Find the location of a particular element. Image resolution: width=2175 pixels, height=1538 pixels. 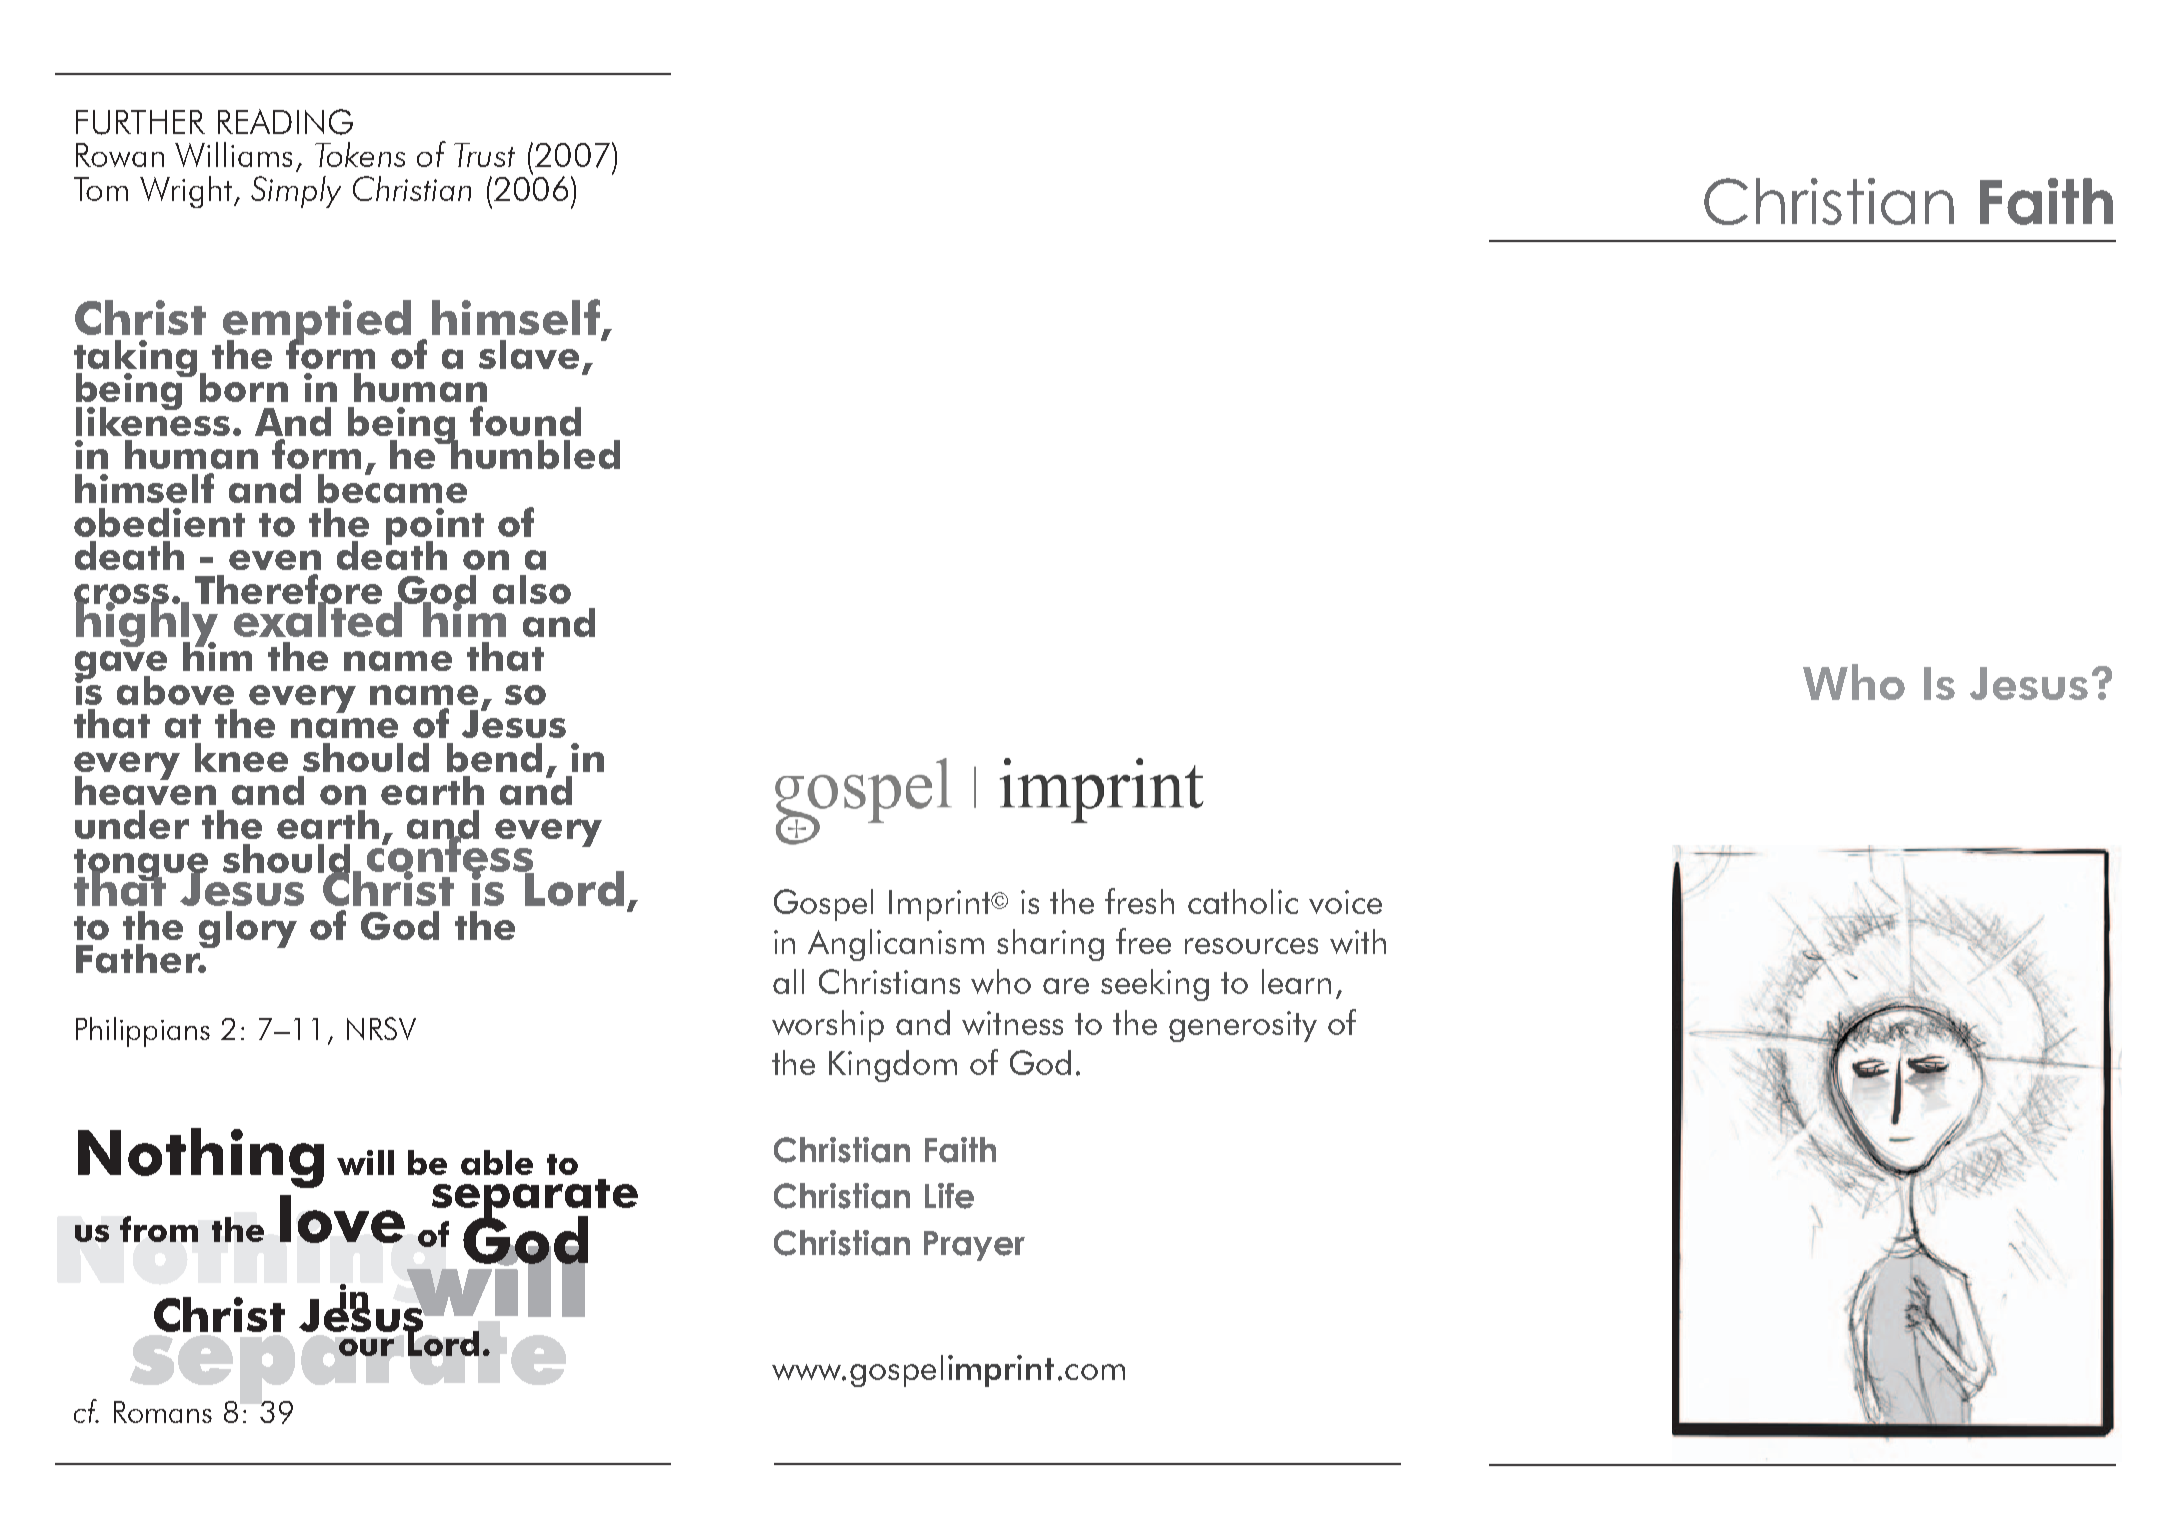

bend is located at coordinates (494, 757).
